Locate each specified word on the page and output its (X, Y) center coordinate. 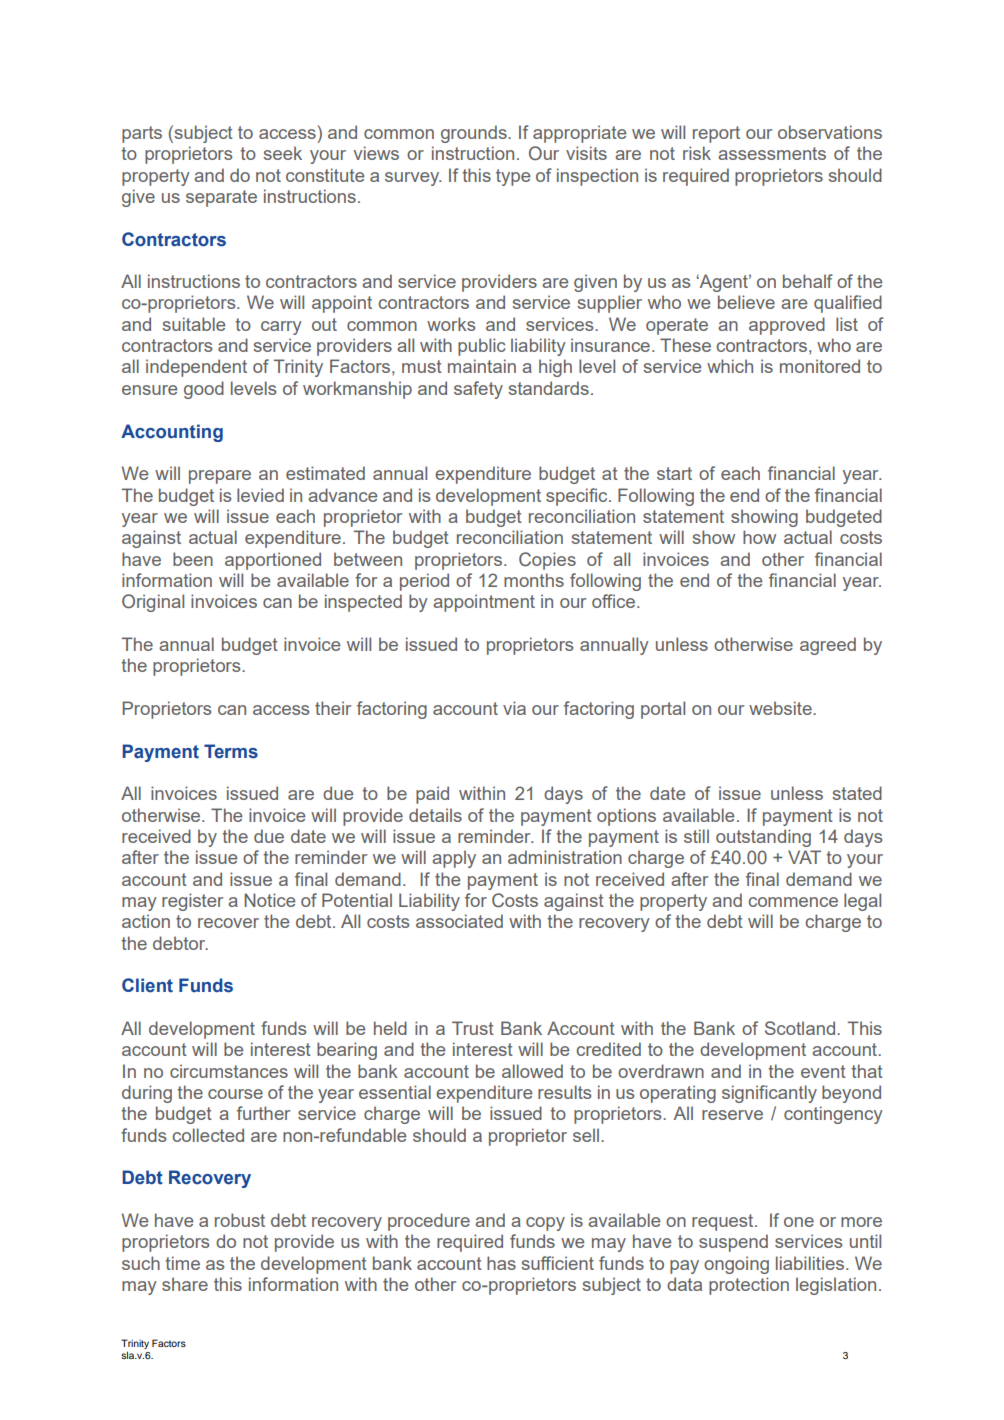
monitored (820, 366)
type (513, 177)
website (781, 708)
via (514, 708)
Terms (231, 751)
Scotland (801, 1028)
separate (221, 198)
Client (147, 985)
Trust (473, 1028)
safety (478, 390)
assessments (772, 153)
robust (240, 1220)
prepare (220, 477)
